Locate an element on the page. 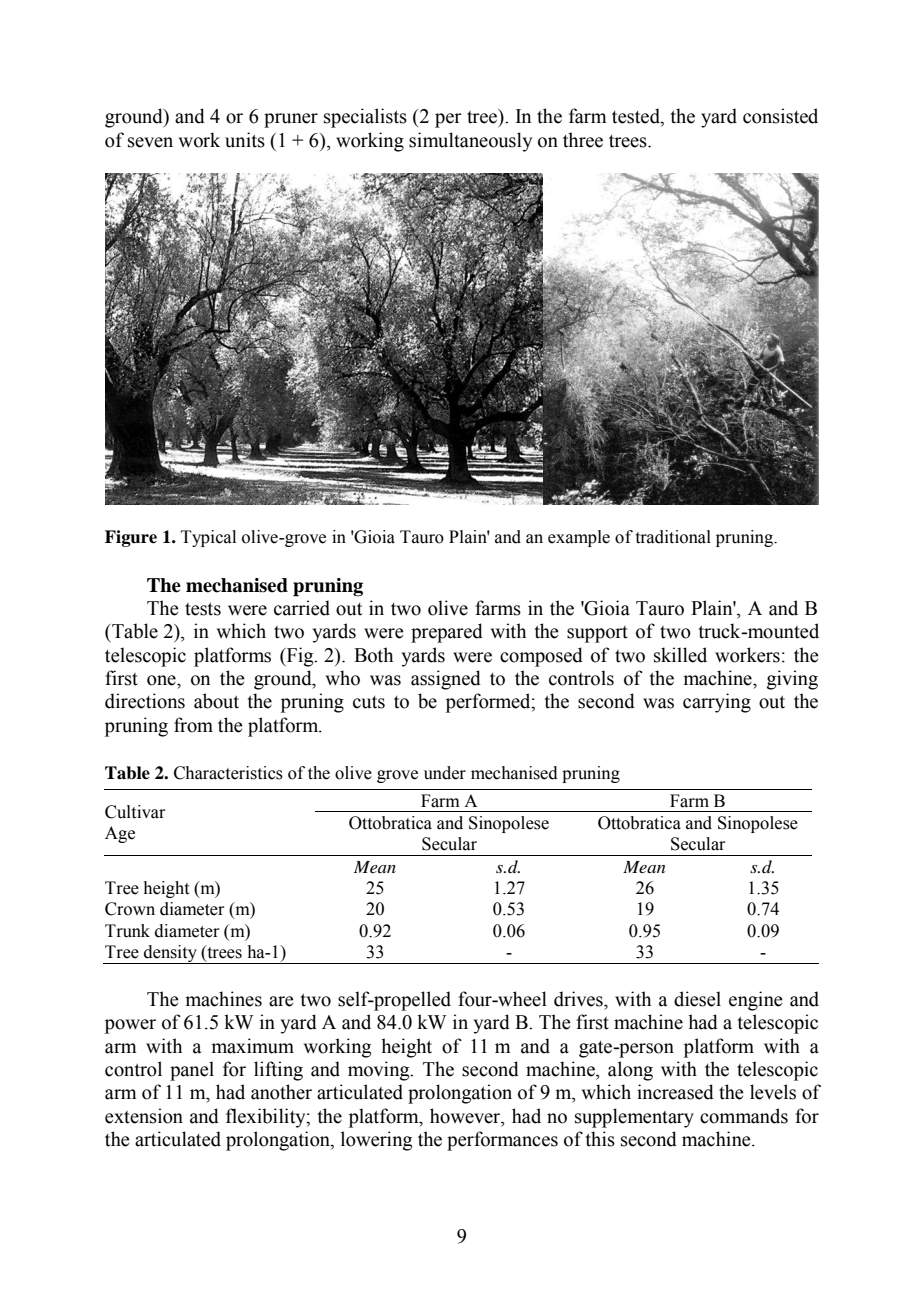 This document has width=924, height=1314. tests is located at coordinates (203, 609).
